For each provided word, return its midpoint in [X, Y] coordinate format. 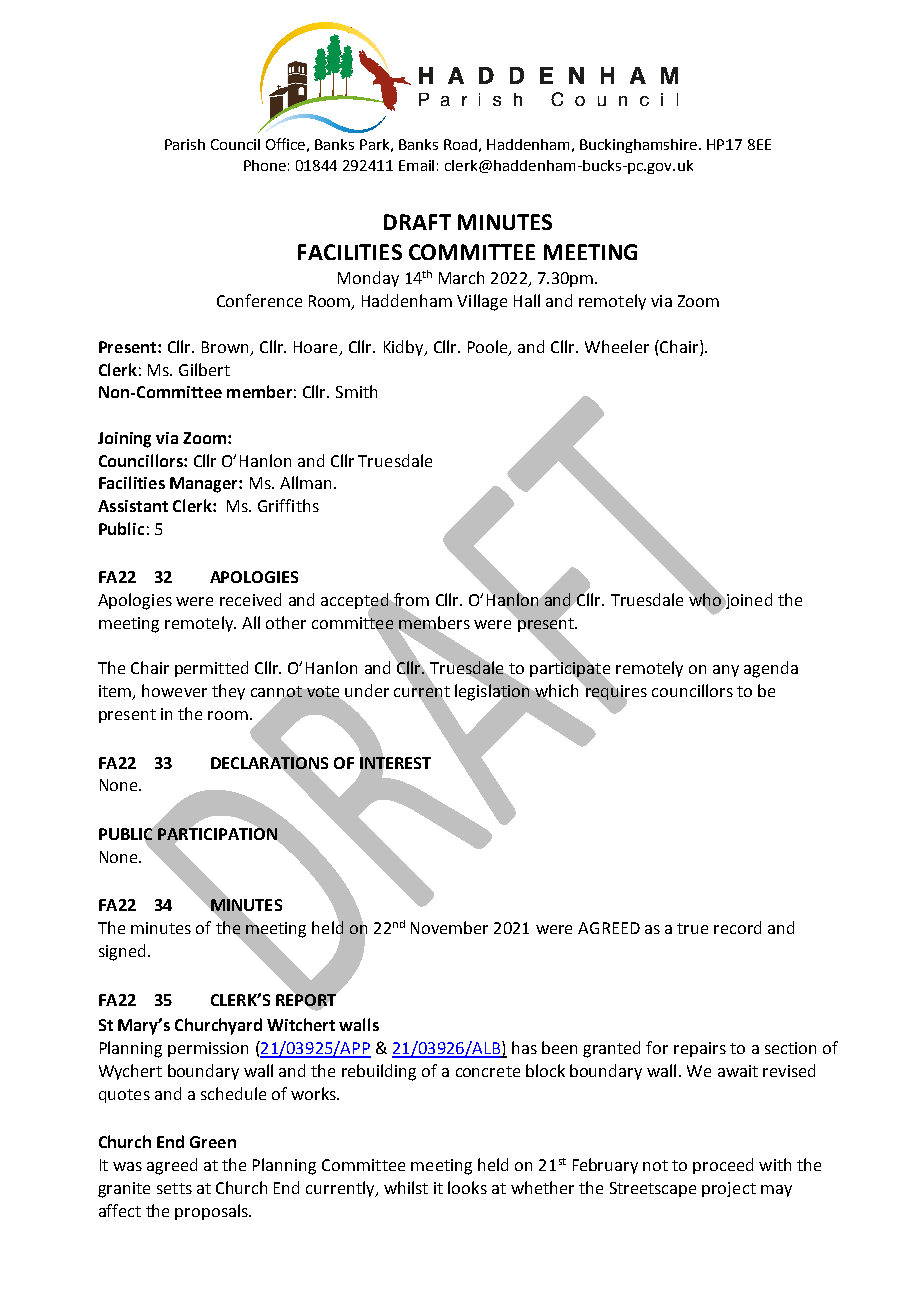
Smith [356, 391]
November [449, 927]
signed [122, 952]
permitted [211, 669]
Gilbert [204, 369]
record [737, 927]
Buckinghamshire [640, 146]
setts [174, 1188]
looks [467, 1187]
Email [416, 165]
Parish [185, 144]
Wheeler [617, 346]
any [726, 671]
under [367, 690]
